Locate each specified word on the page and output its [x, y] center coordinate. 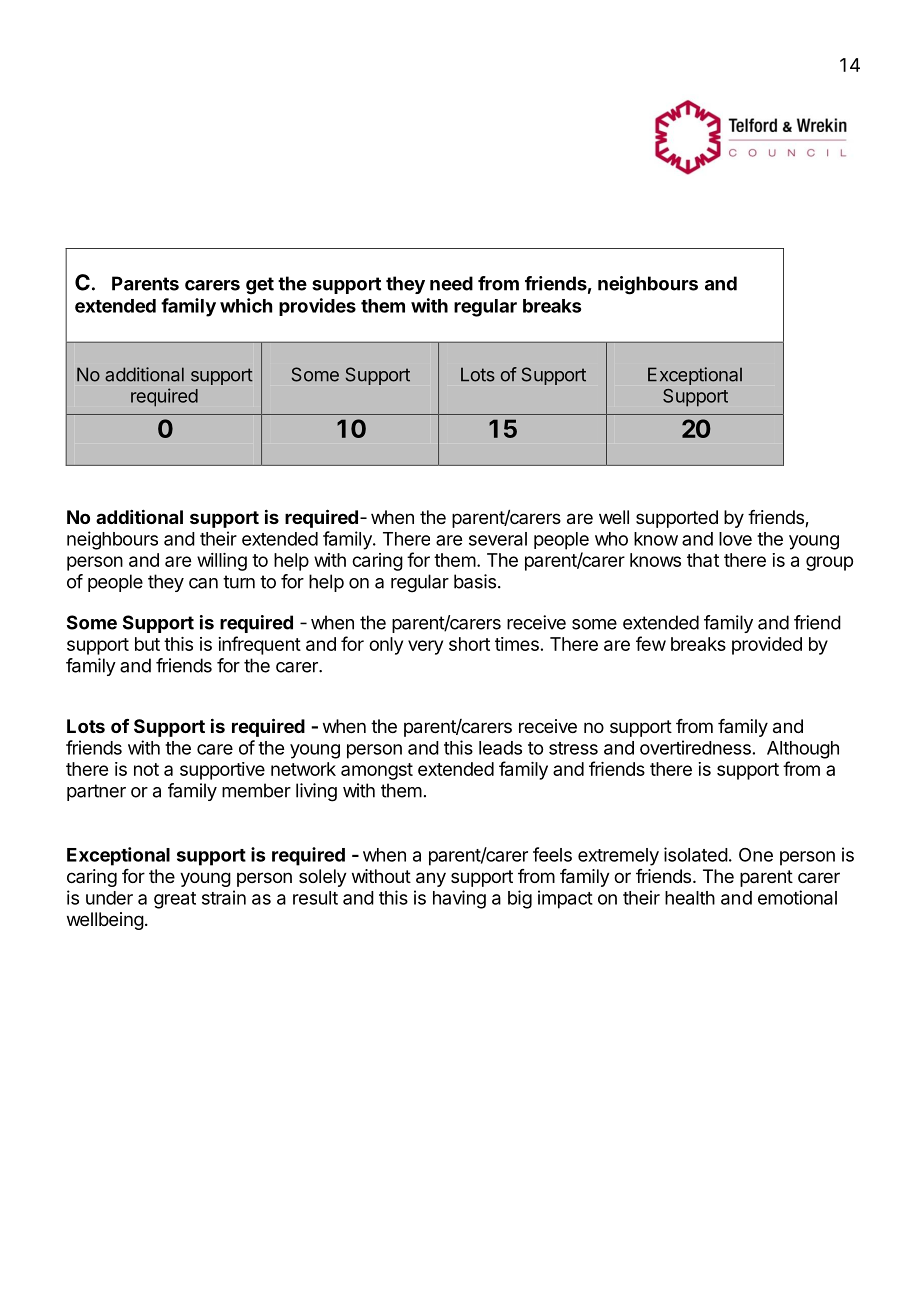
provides [317, 307]
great [175, 900]
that [703, 560]
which [246, 305]
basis [475, 581]
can [203, 583]
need [451, 283]
